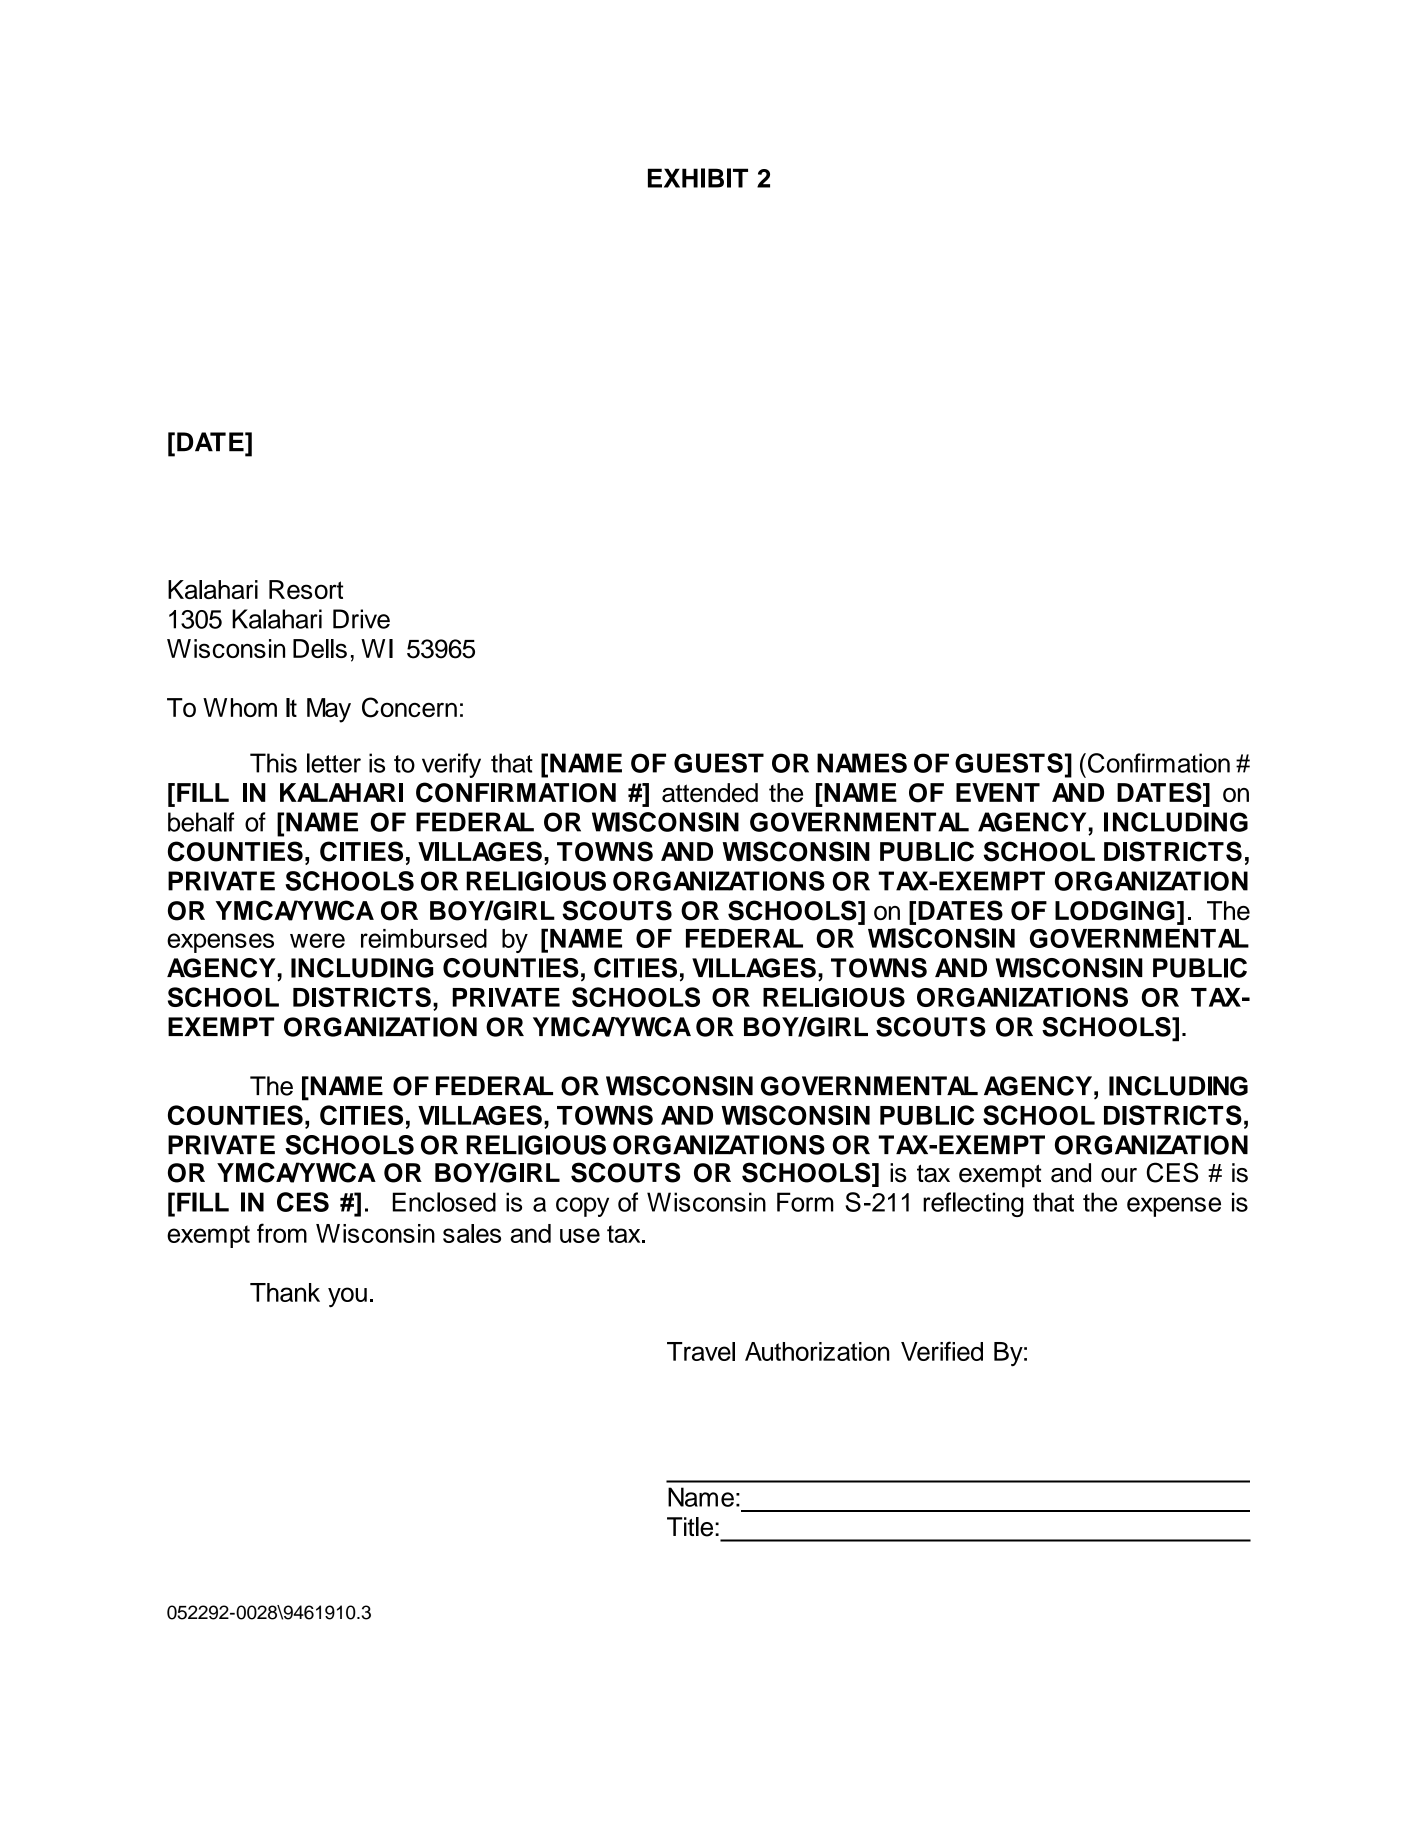 This page has width=1415, height=1831. Describe the element at coordinates (424, 938) in the page. I see `reimbursed` at that location.
